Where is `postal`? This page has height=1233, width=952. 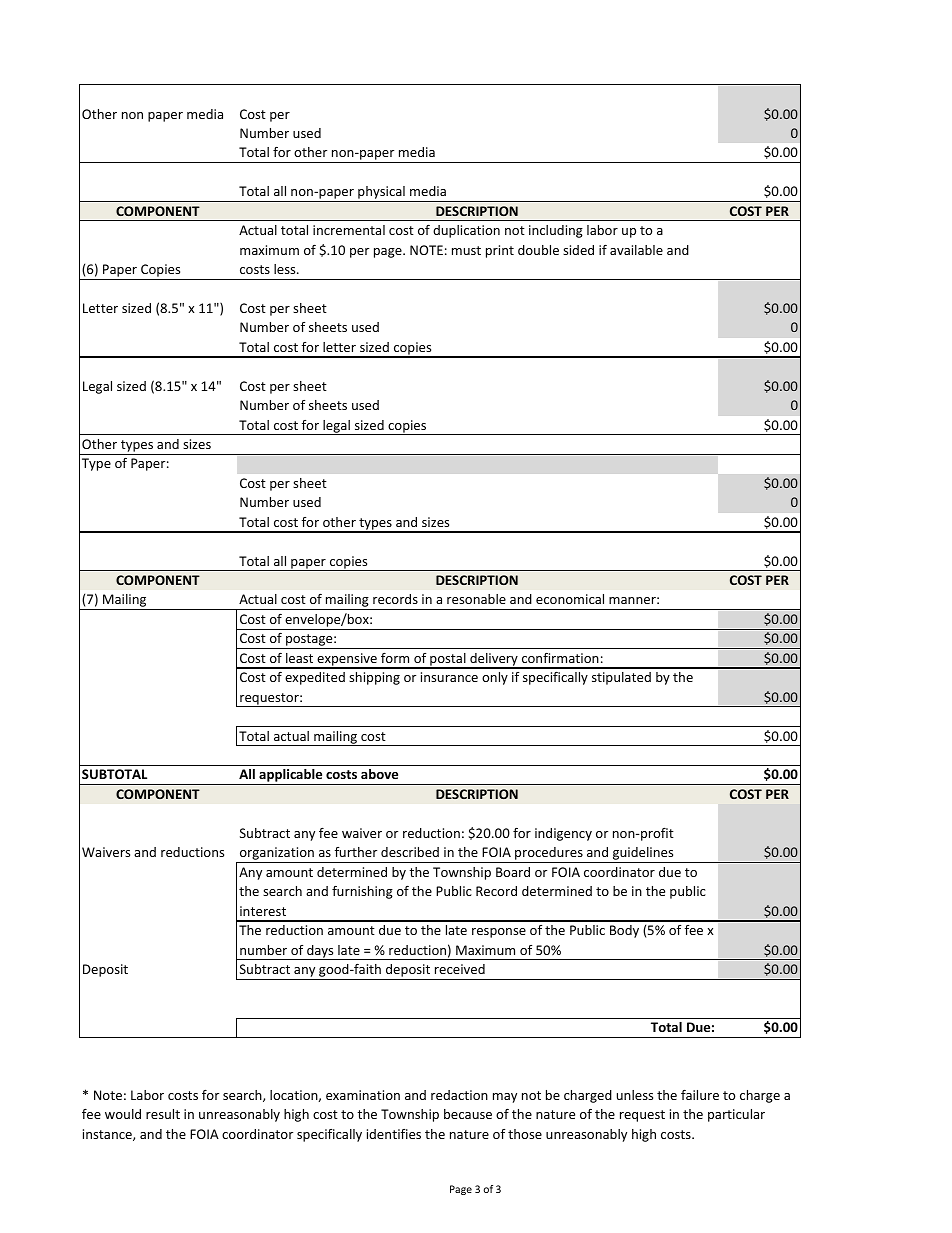
postal is located at coordinates (448, 660).
